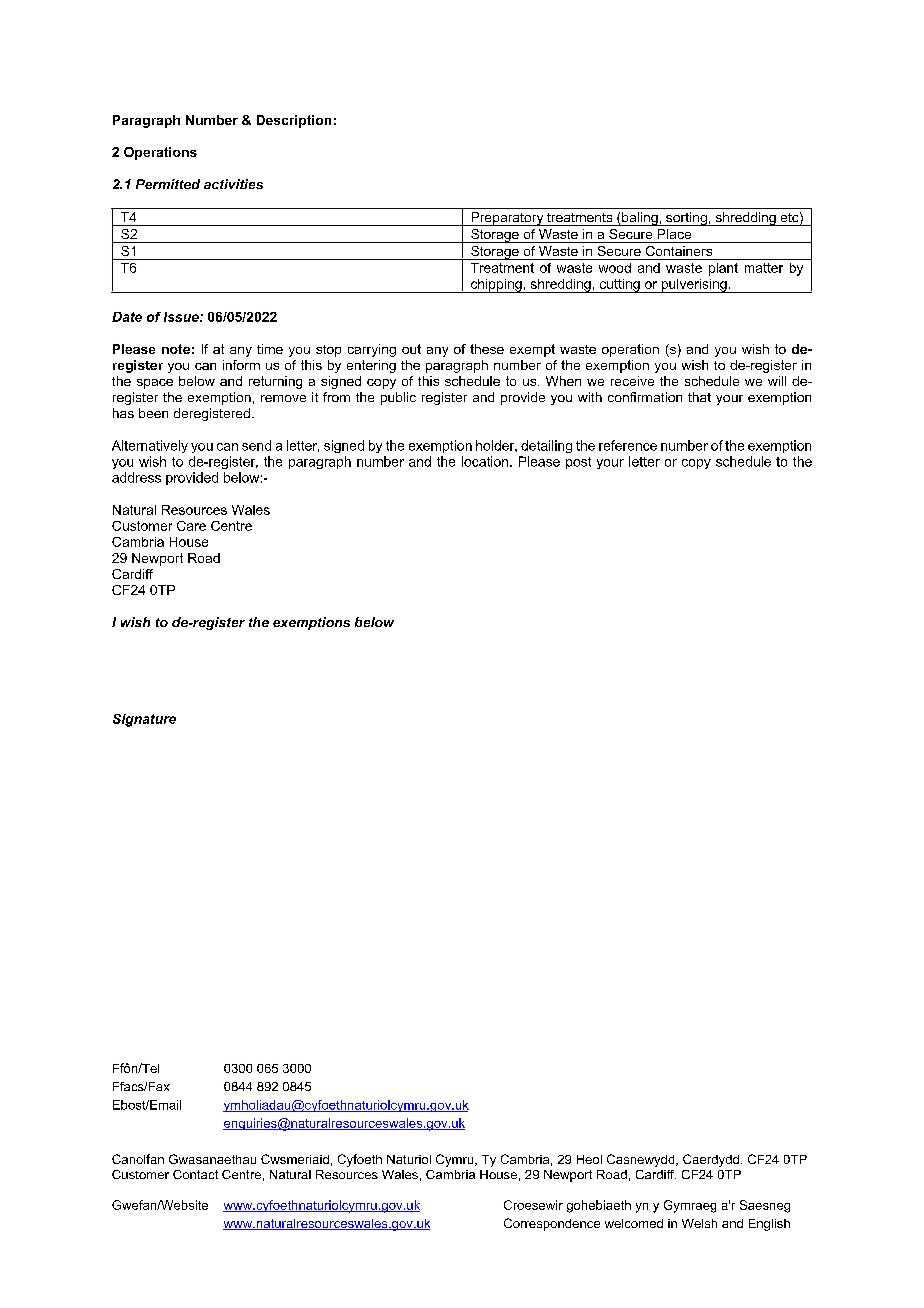 This screenshot has width=924, height=1308. What do you see at coordinates (764, 268) in the screenshot?
I see `matter` at bounding box center [764, 268].
